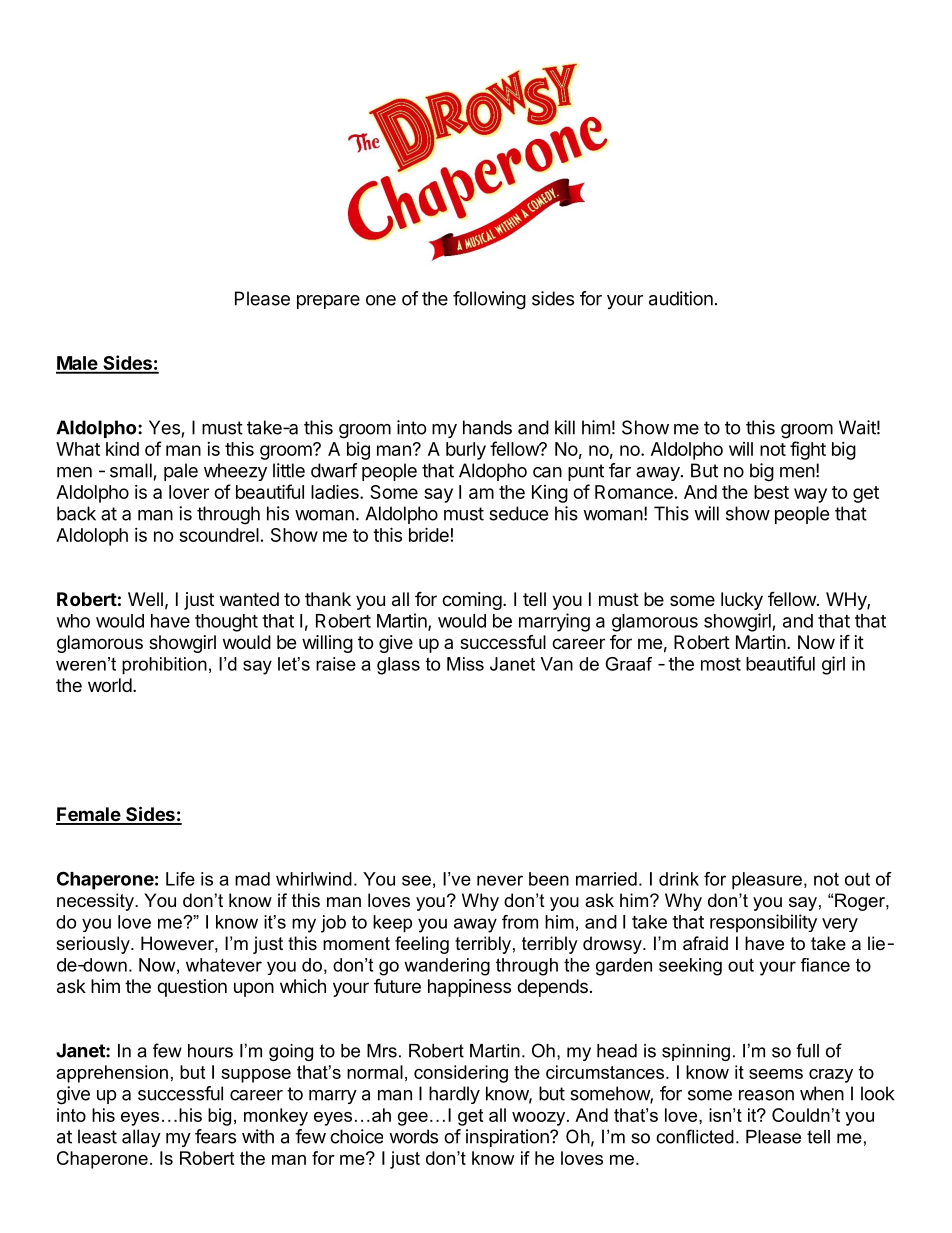 The width and height of the document is (952, 1233). What do you see at coordinates (500, 880) in the document?
I see `never` at bounding box center [500, 880].
